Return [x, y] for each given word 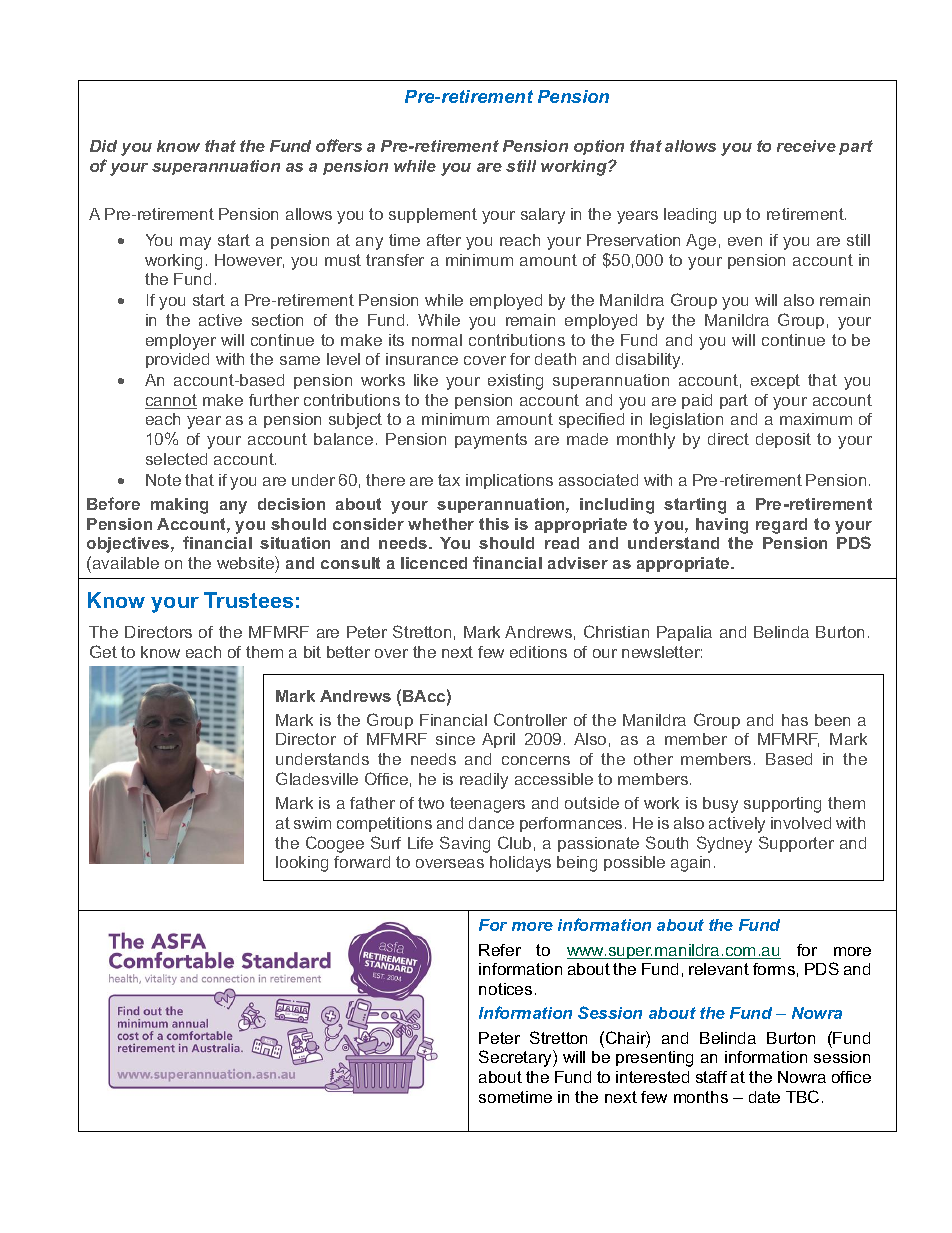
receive [806, 146]
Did [103, 146]
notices [505, 989]
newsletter [662, 652]
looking [302, 864]
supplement [433, 215]
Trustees [248, 600]
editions [538, 652]
